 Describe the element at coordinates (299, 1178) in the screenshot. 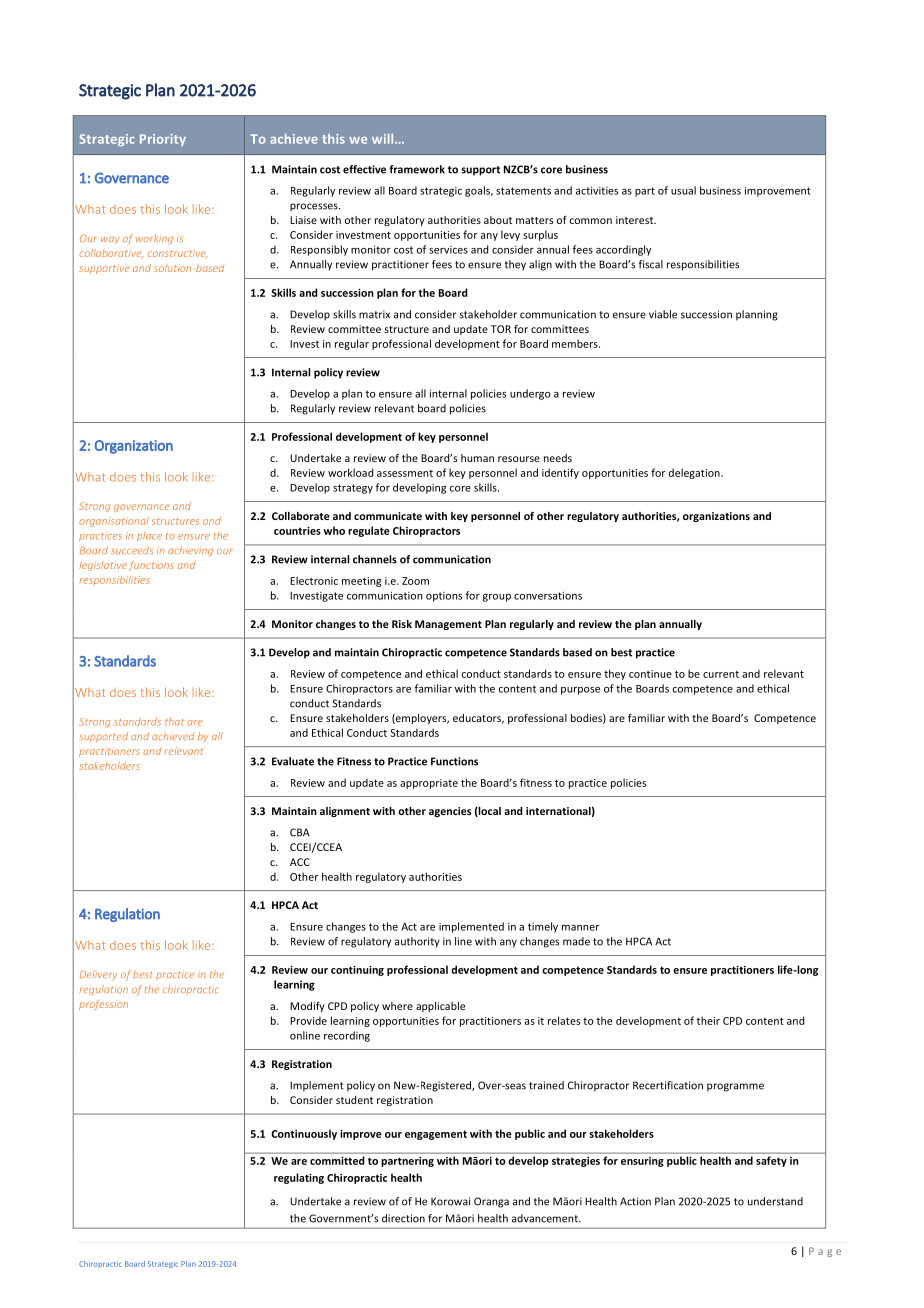

I see `regulating` at that location.
